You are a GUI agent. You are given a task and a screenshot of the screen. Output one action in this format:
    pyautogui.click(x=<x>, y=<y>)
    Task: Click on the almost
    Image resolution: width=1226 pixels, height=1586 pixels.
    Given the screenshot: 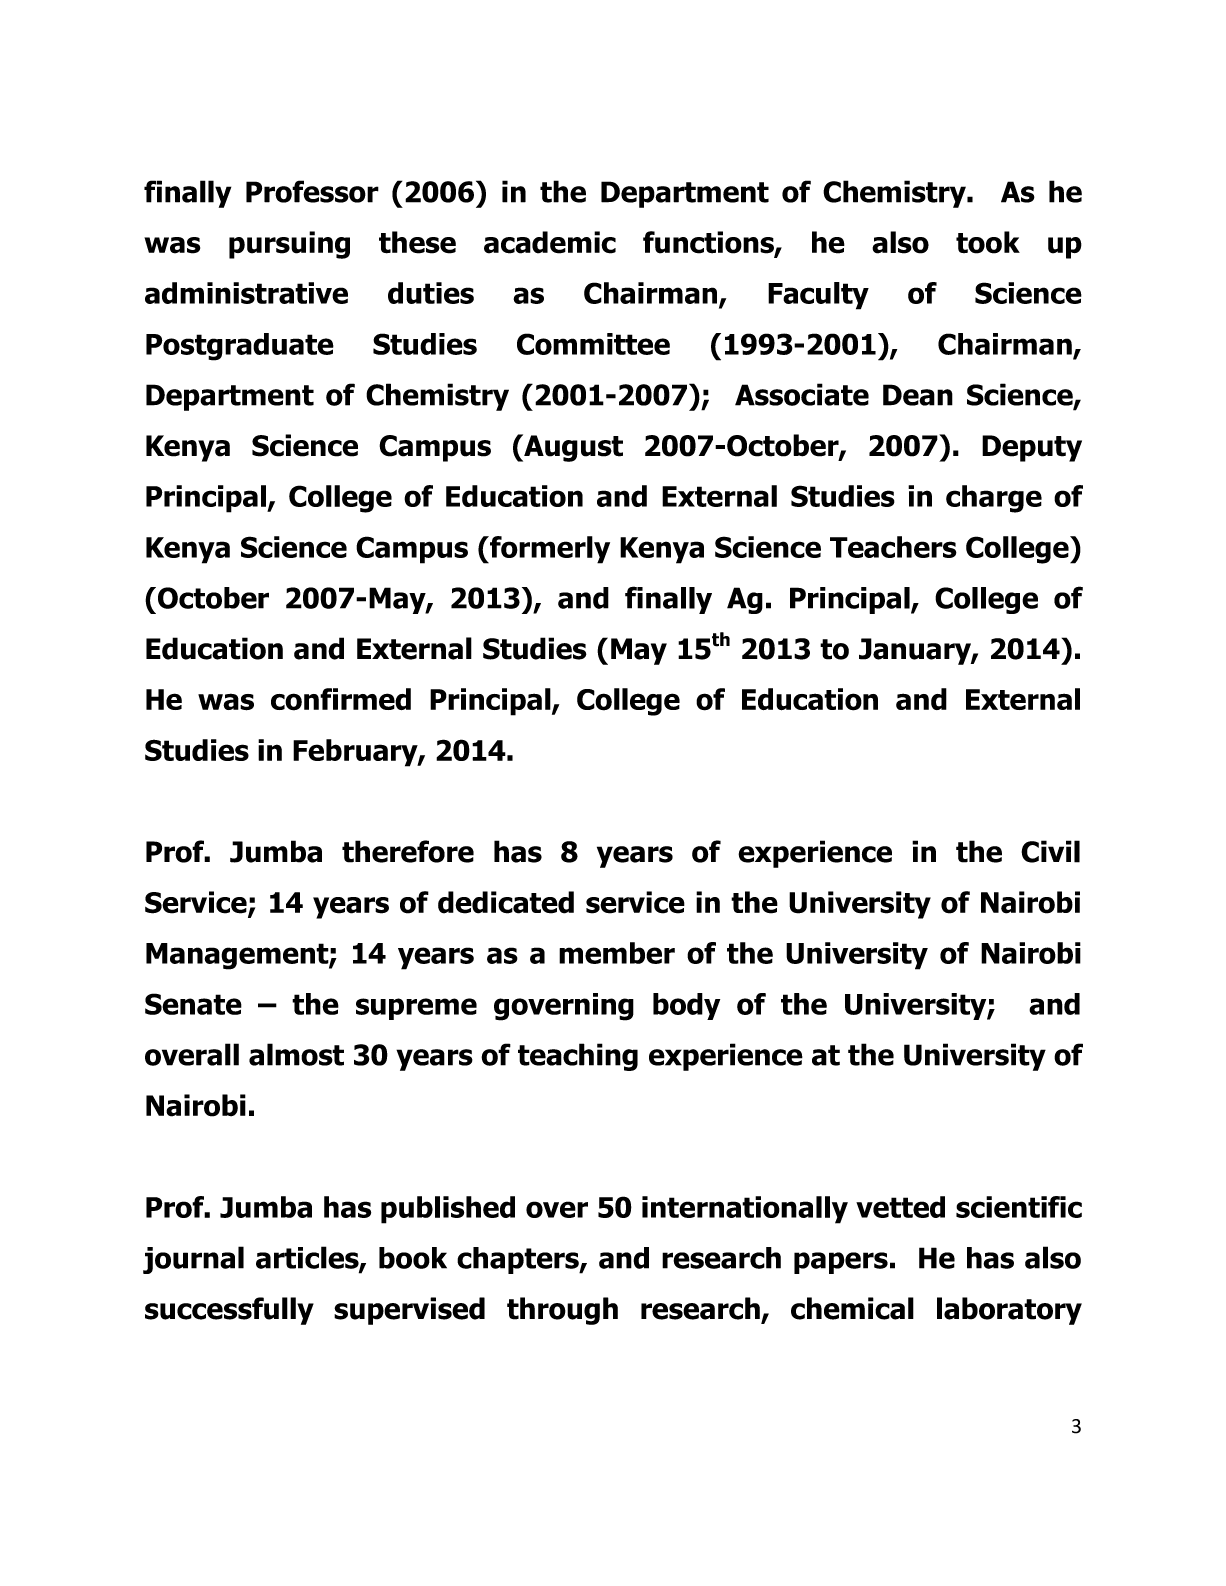 What is the action you would take?
    pyautogui.click(x=296, y=1054)
